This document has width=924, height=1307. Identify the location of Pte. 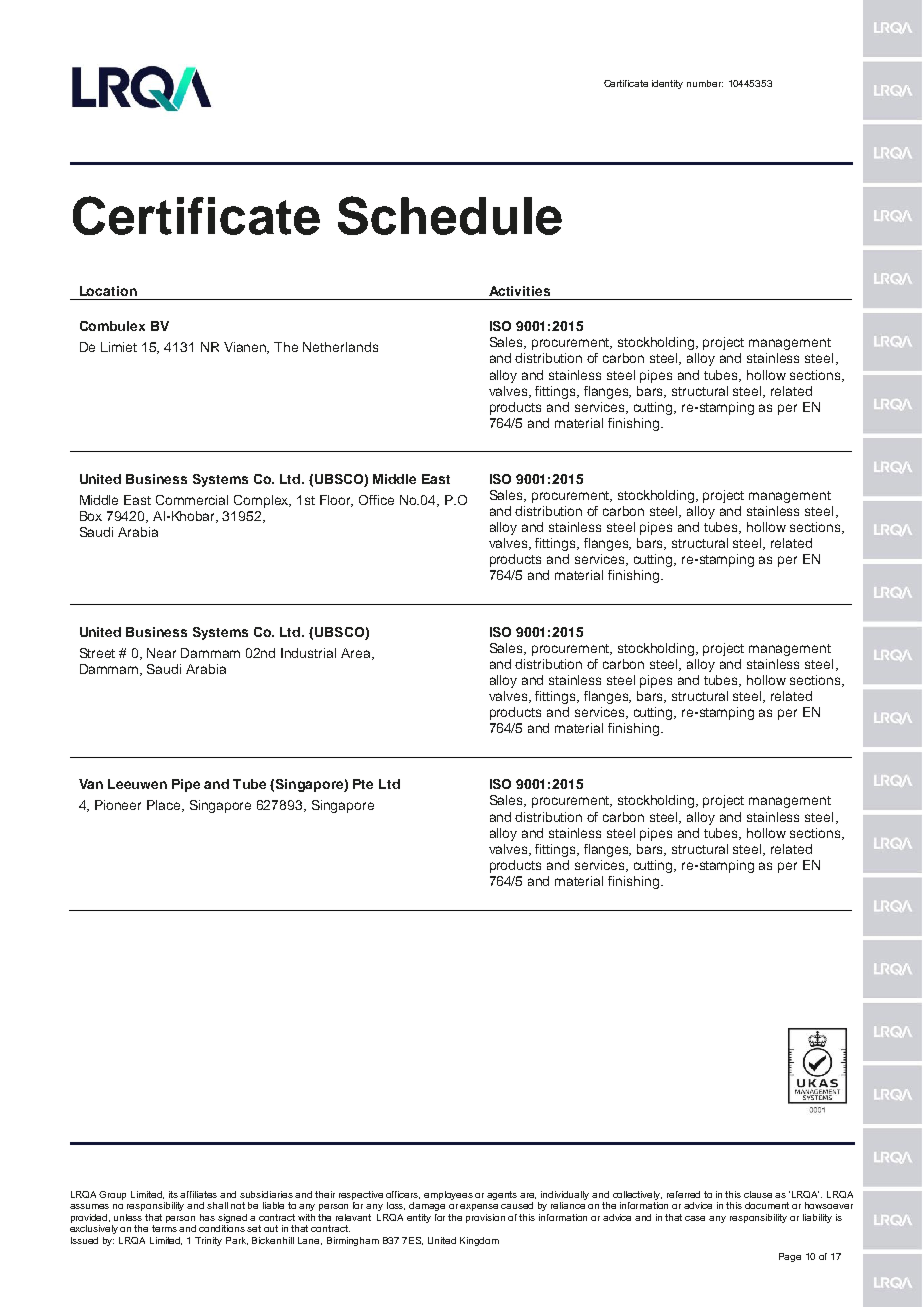
(363, 784).
